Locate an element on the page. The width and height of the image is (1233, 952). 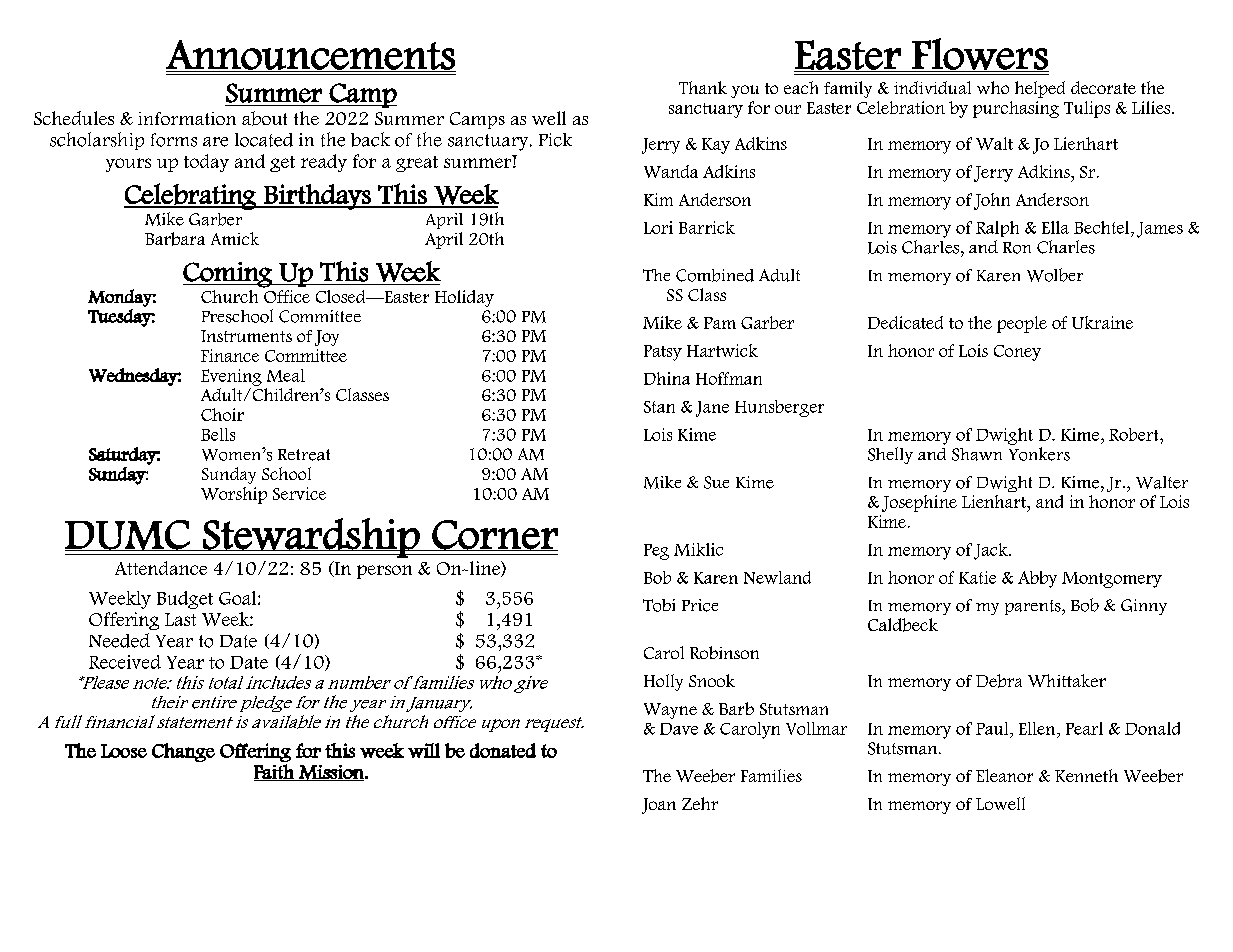
Pam is located at coordinates (720, 323).
